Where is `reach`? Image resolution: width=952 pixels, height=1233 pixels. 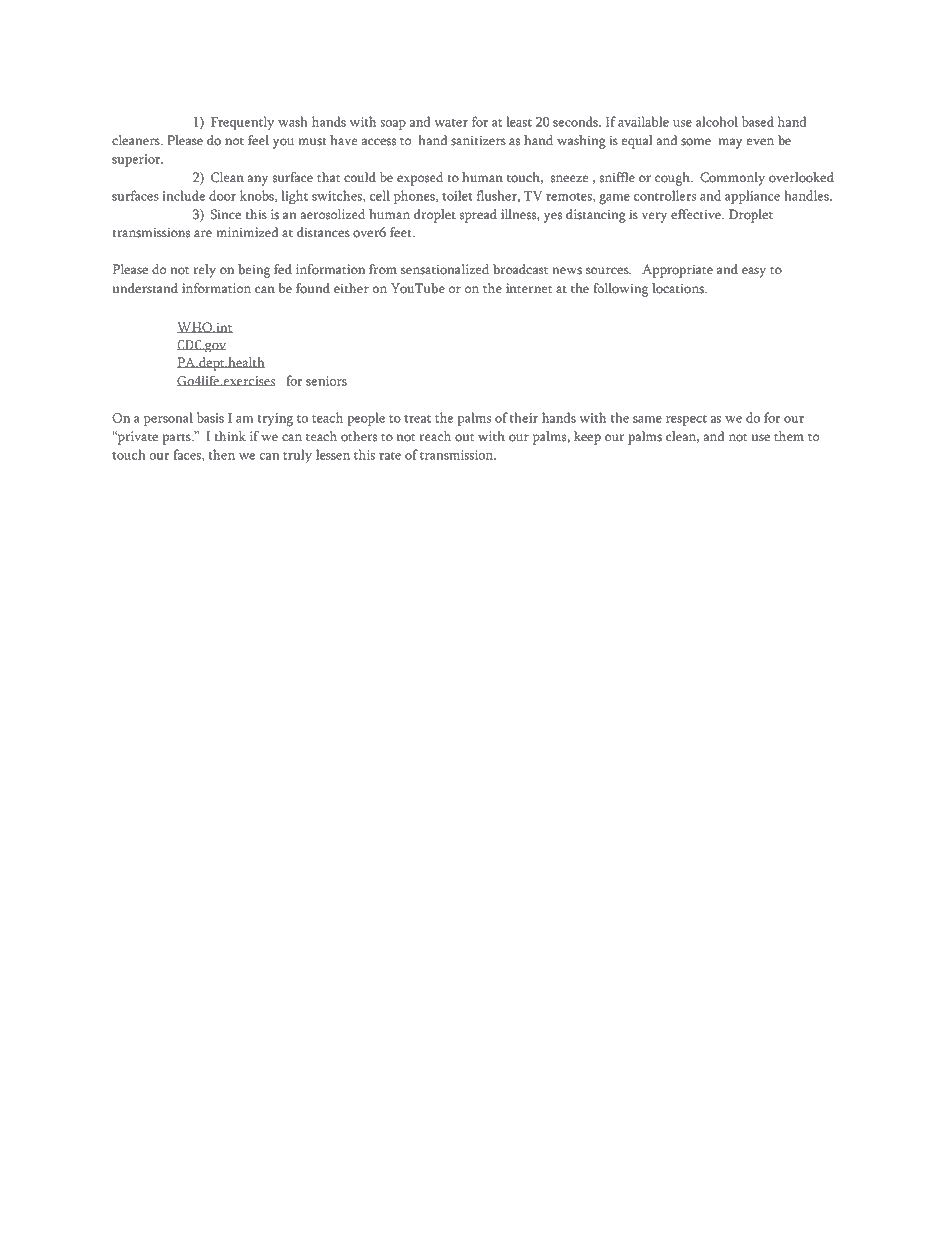
reach is located at coordinates (435, 436).
